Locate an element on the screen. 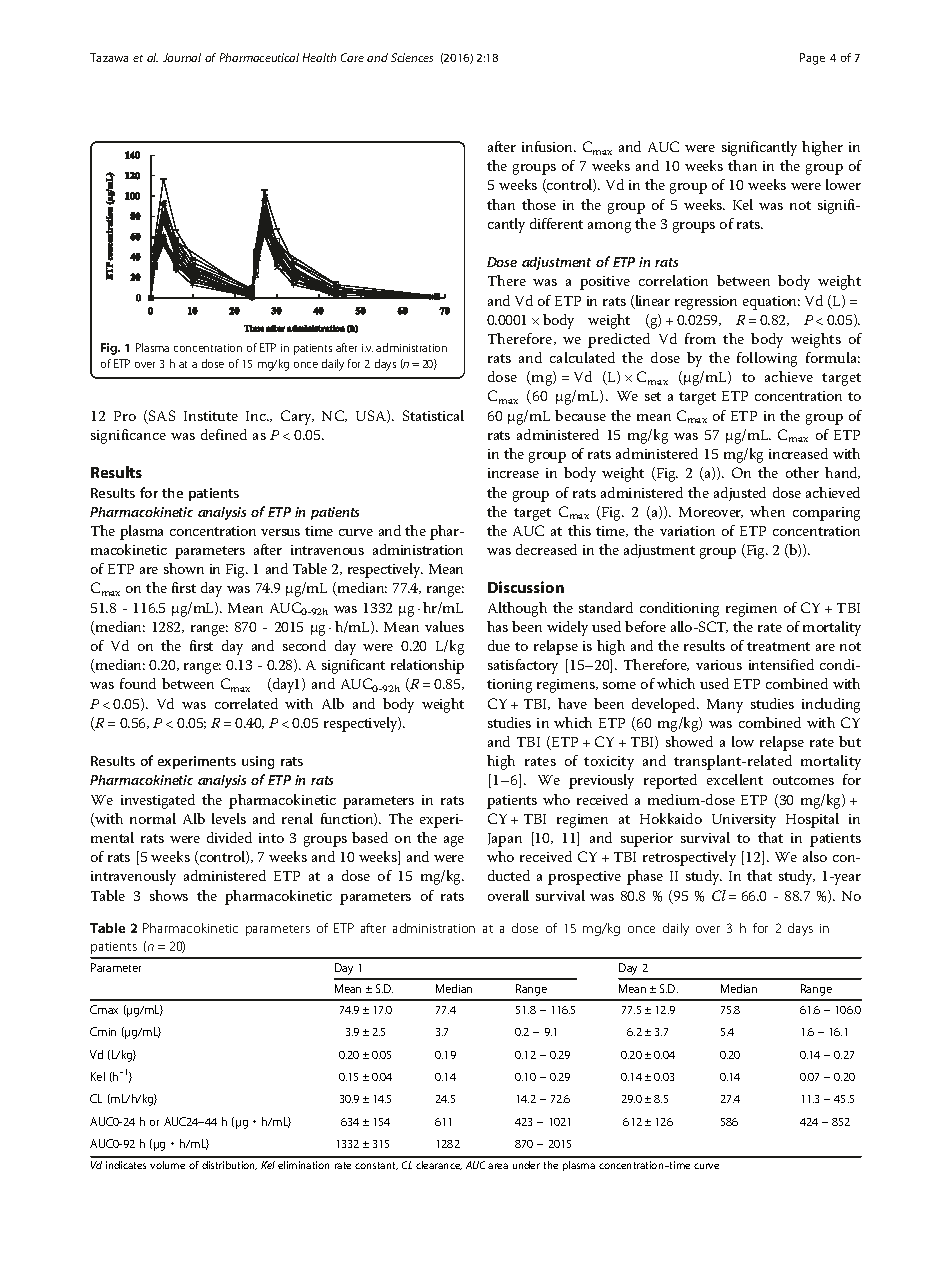 The image size is (952, 1265). Although is located at coordinates (517, 609).
